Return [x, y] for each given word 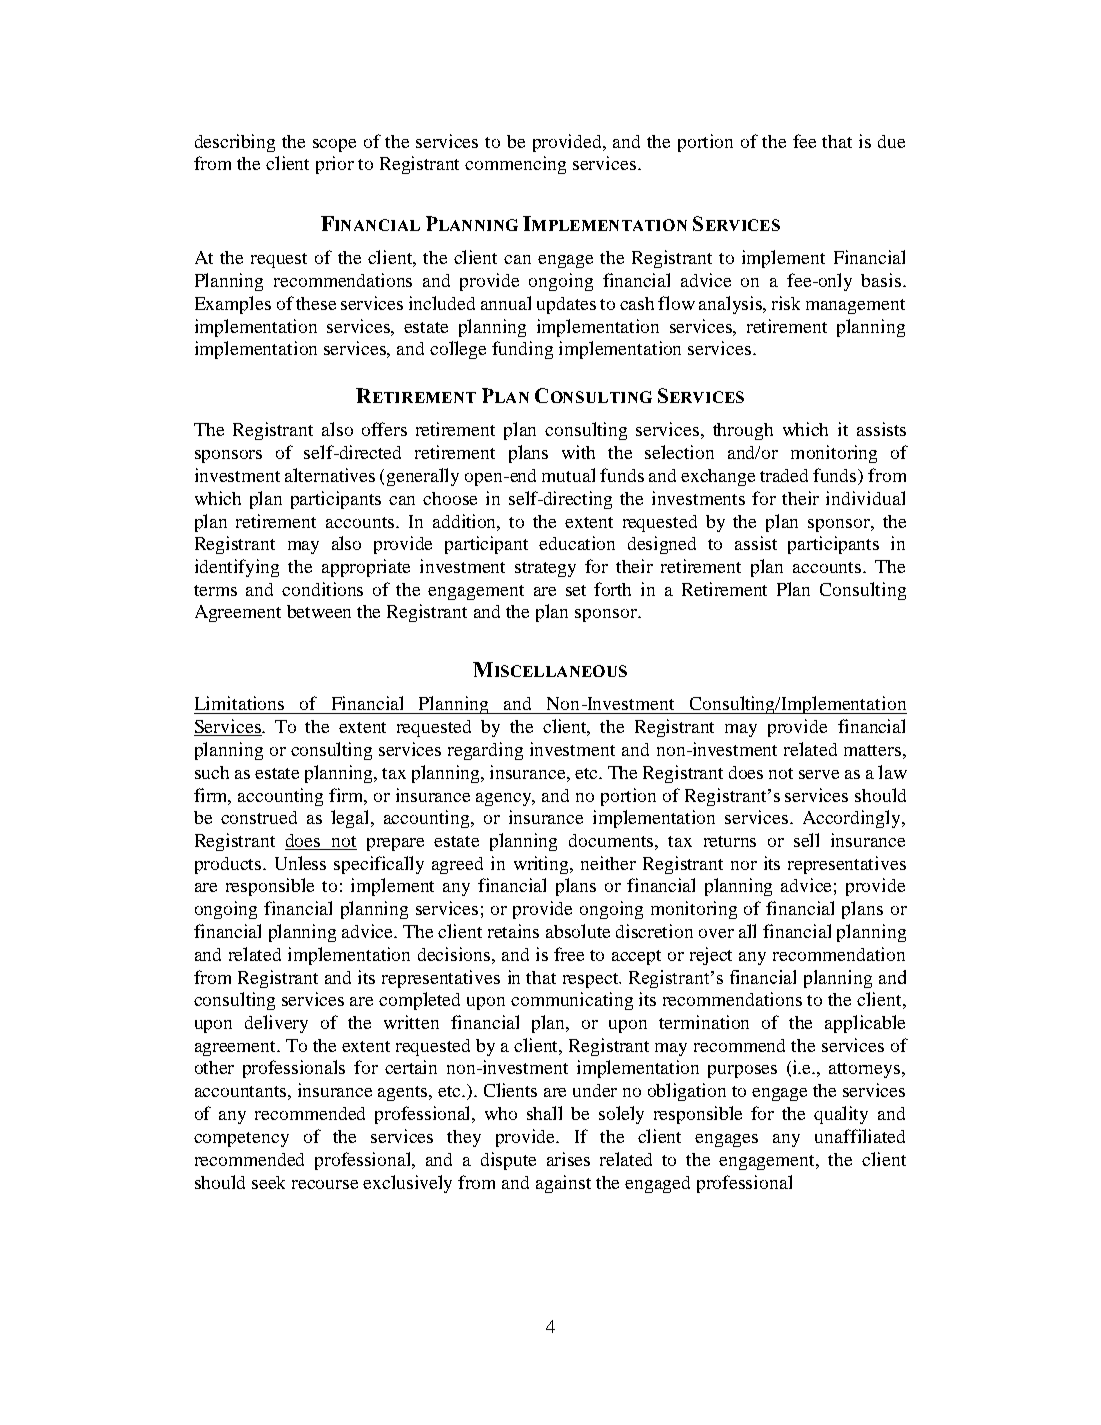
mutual [568, 475]
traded [784, 475]
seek [268, 1182]
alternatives [330, 475]
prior [335, 165]
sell [806, 840]
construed [259, 817]
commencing [515, 165]
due [891, 141]
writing [543, 865]
